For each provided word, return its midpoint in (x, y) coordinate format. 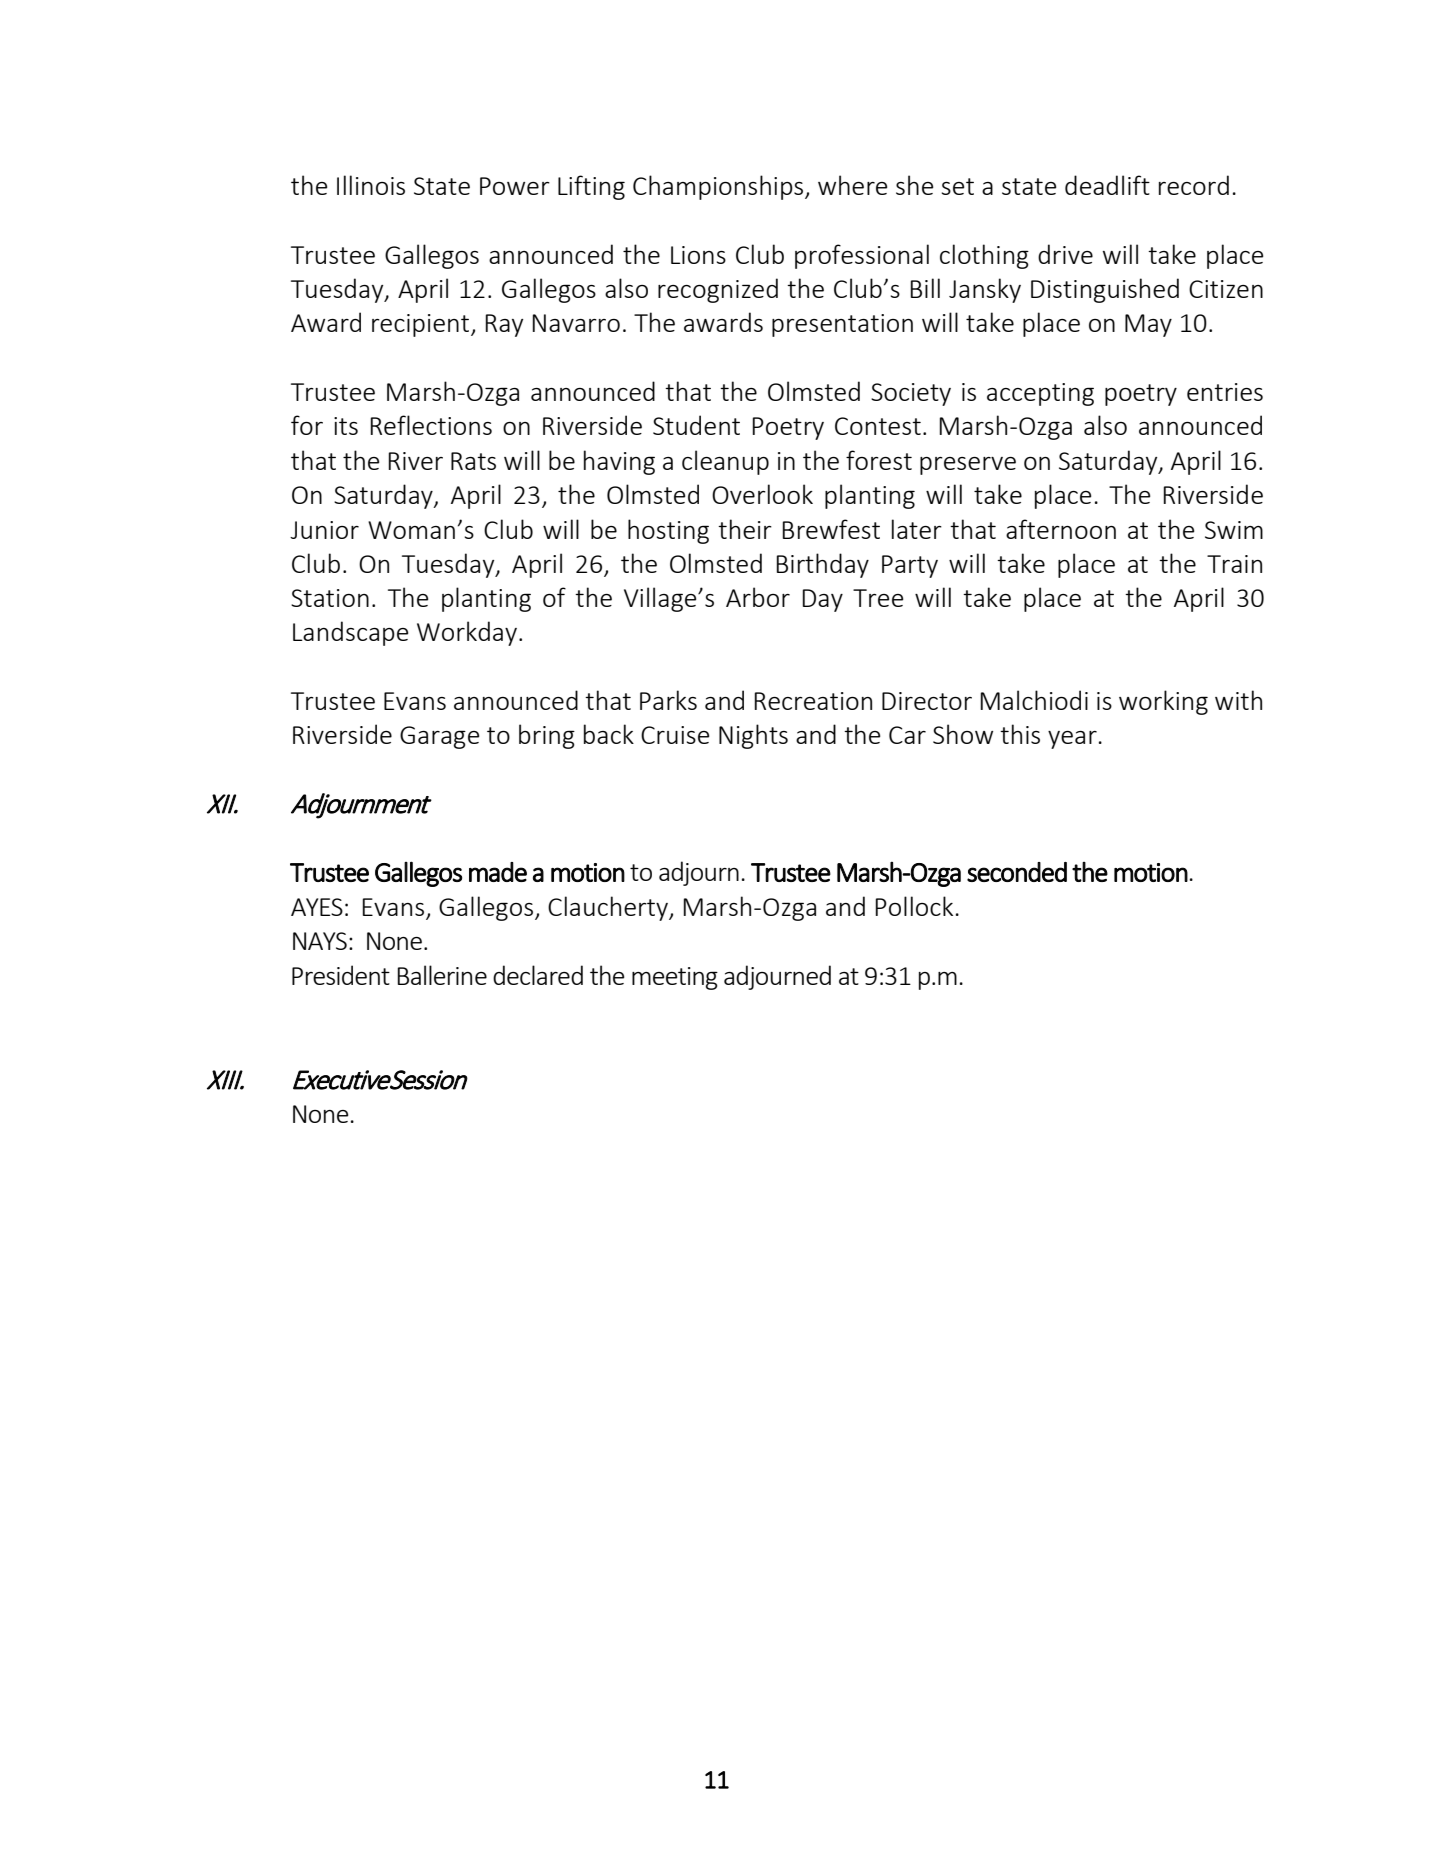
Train (1234, 564)
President (341, 975)
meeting (675, 978)
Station (330, 598)
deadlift (1107, 185)
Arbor (758, 597)
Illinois (371, 185)
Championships (719, 187)
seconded (1017, 872)
